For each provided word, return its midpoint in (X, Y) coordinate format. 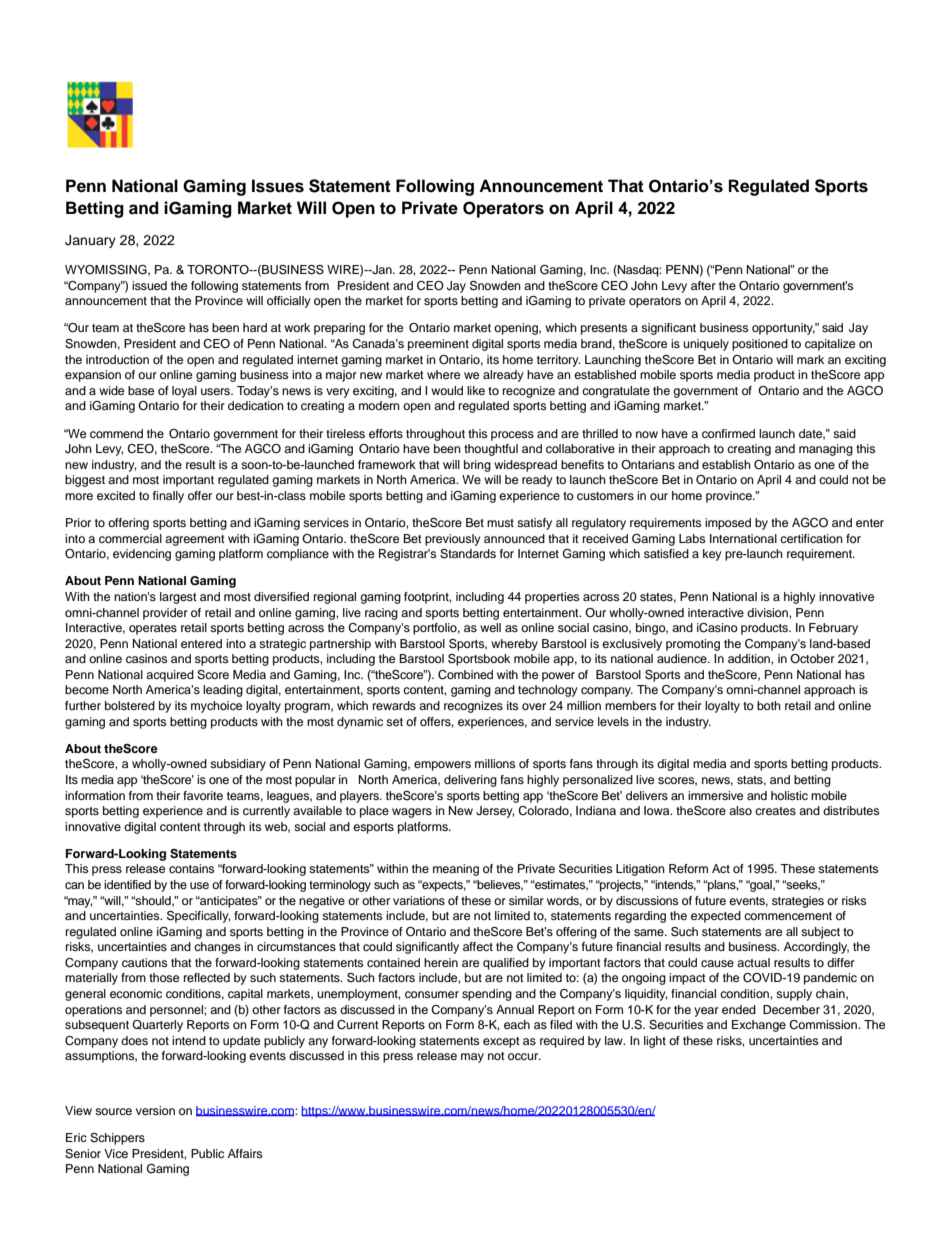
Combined (465, 675)
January (90, 241)
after (703, 285)
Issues (278, 186)
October (812, 658)
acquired (170, 676)
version (155, 1110)
